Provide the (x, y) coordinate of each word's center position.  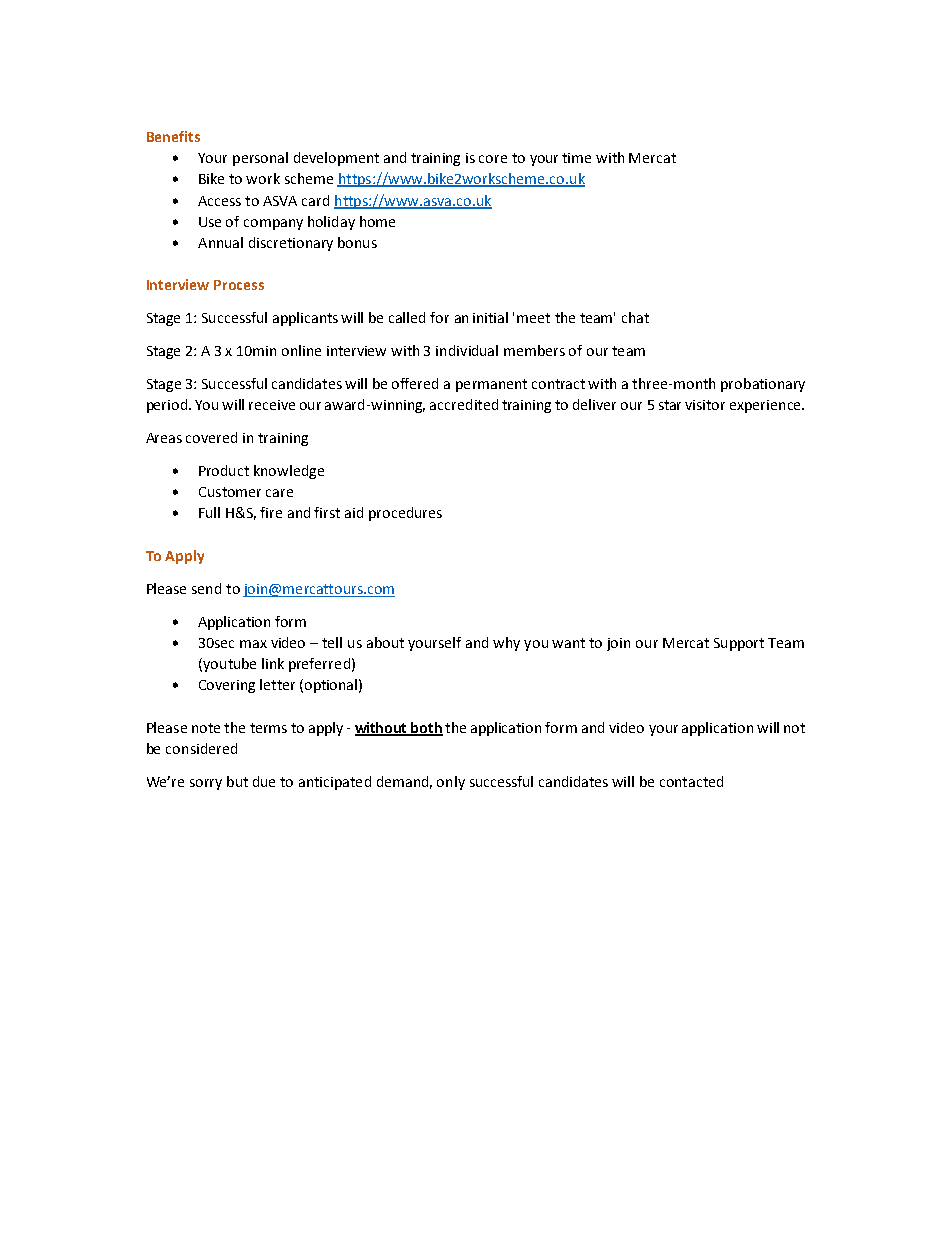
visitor (705, 405)
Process (239, 285)
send (206, 588)
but (237, 781)
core (493, 159)
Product (224, 470)
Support (739, 644)
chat (635, 317)
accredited (464, 404)
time (576, 158)
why (506, 644)
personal (260, 159)
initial (490, 317)
